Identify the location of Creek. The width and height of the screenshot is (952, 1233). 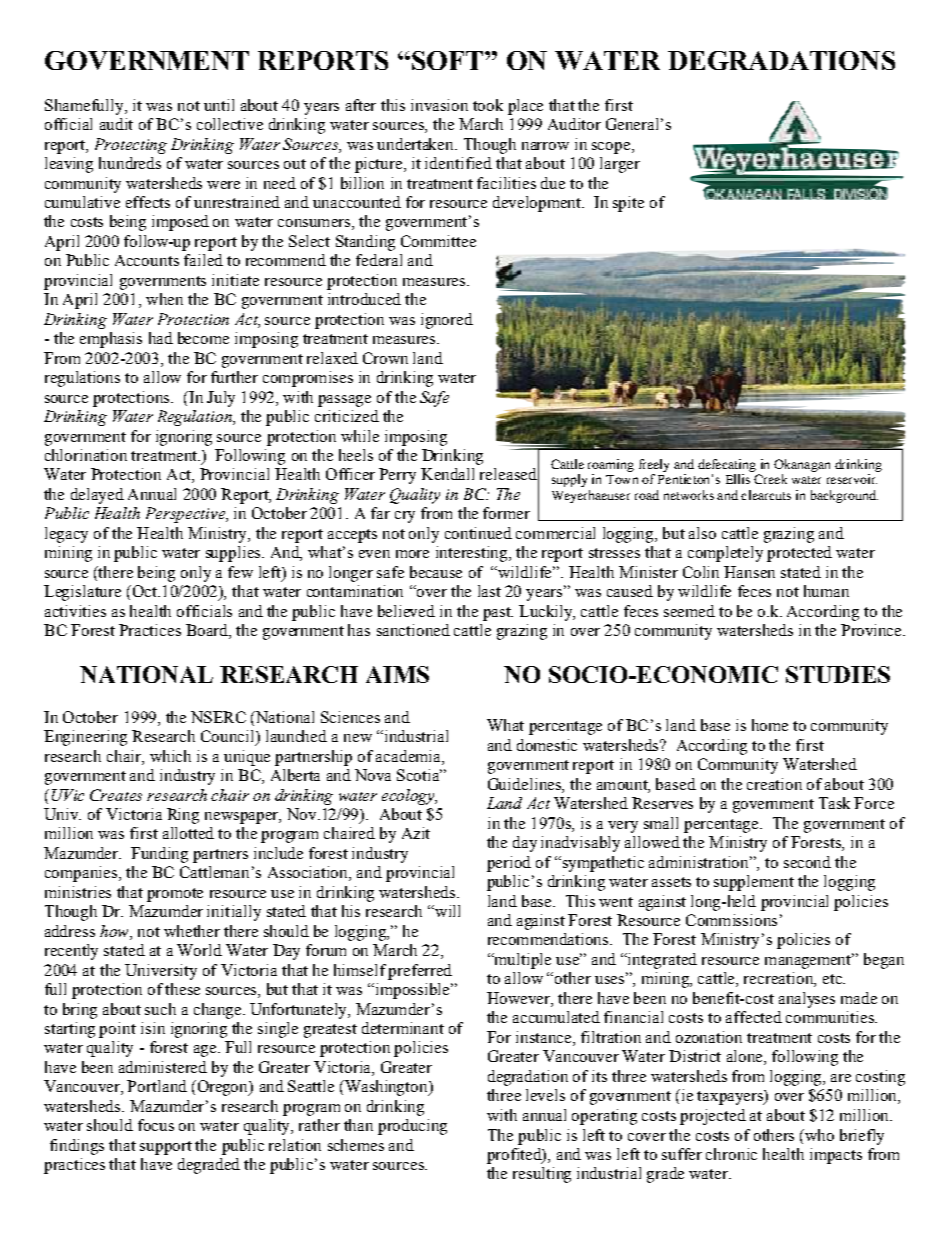
(770, 479).
